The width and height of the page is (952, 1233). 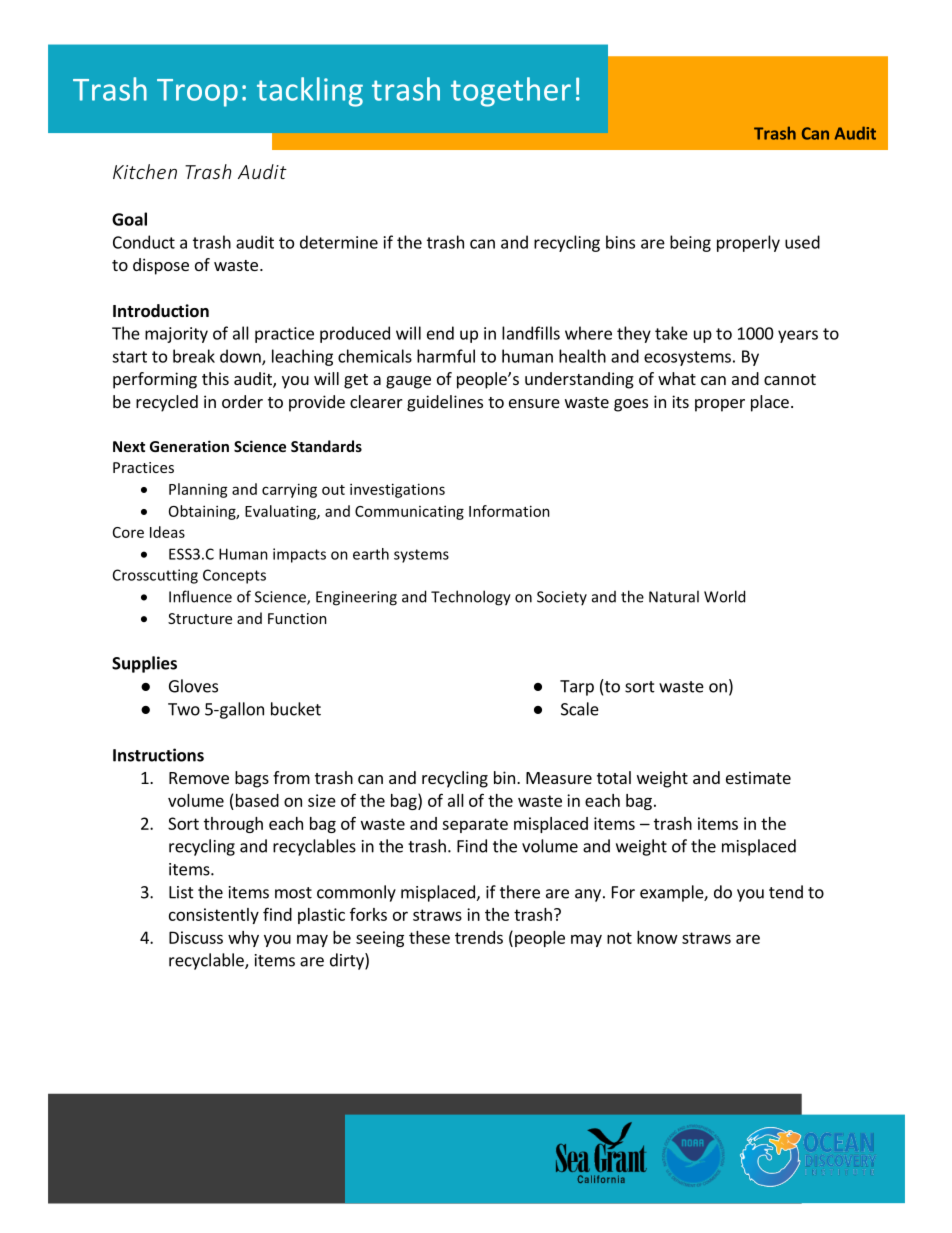 I want to click on World, so click(x=724, y=596).
